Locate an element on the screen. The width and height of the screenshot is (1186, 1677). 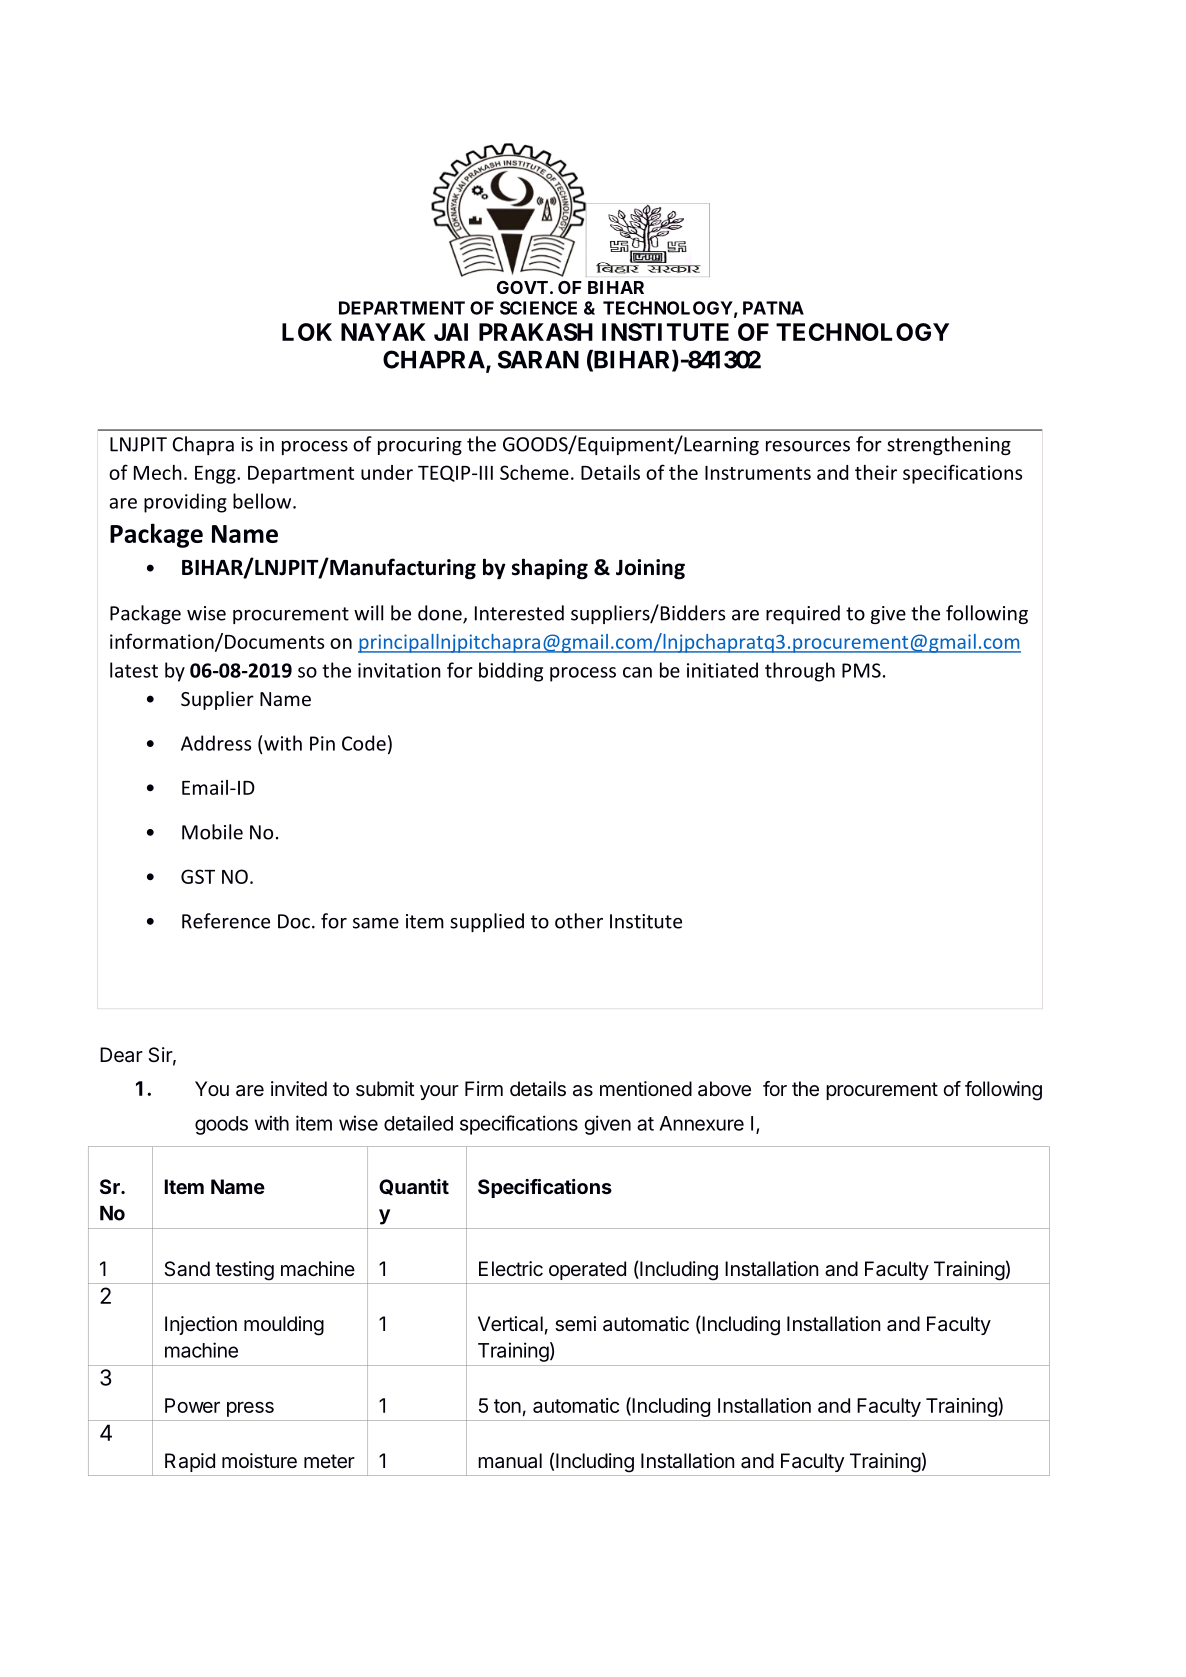
press is located at coordinates (250, 1409).
